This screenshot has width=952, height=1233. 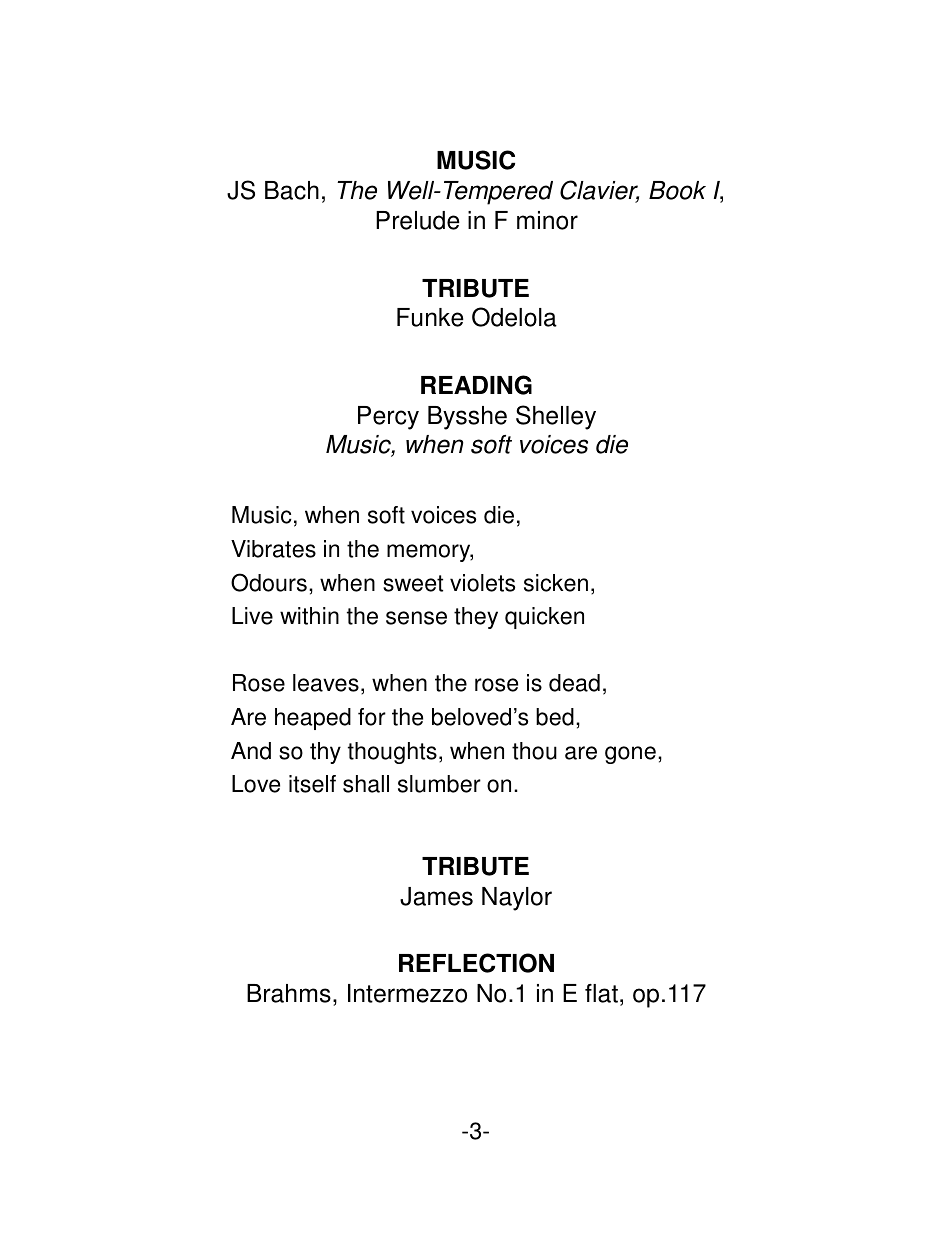 I want to click on Prelude, so click(x=418, y=220).
